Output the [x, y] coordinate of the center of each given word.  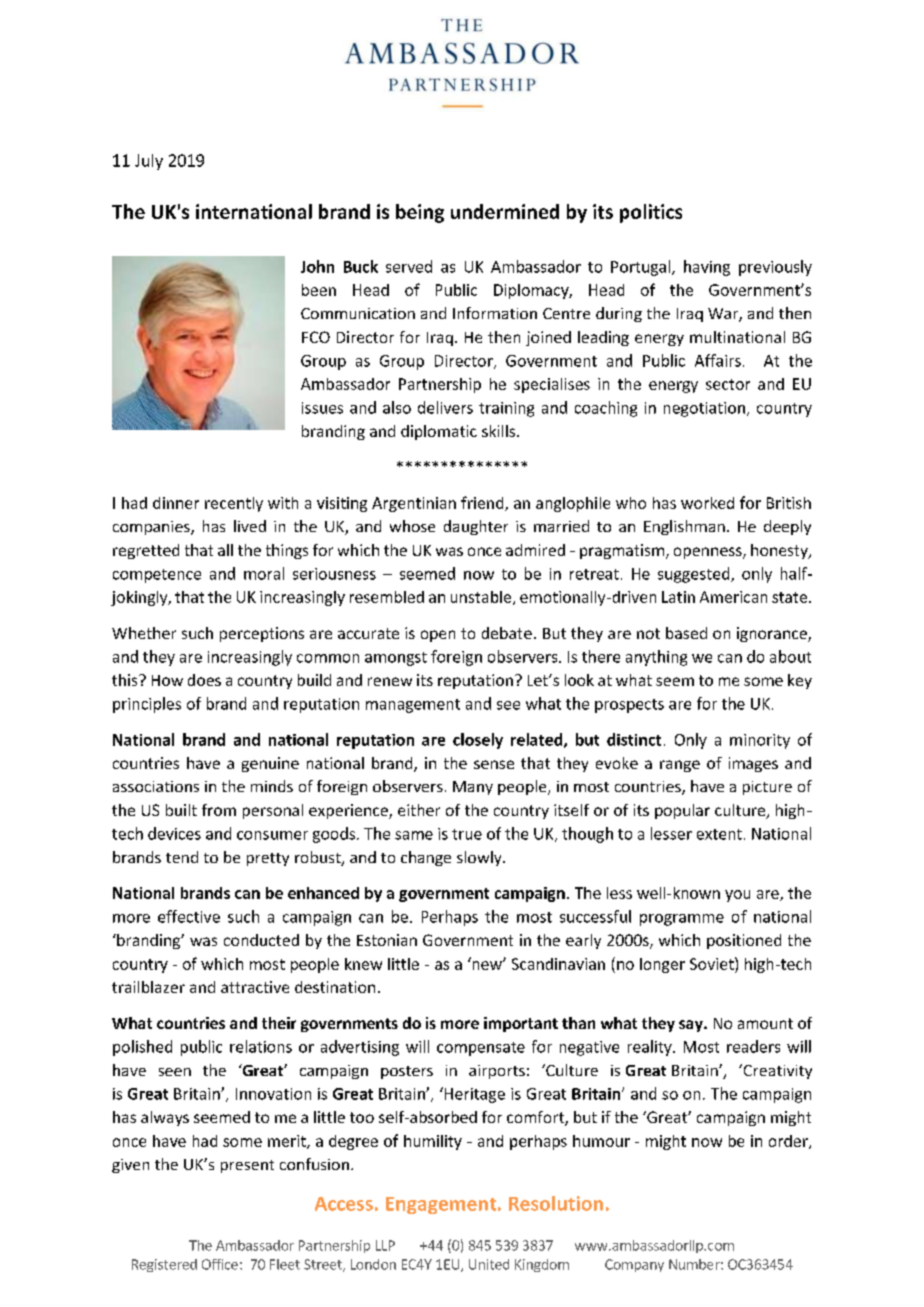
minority [760, 741]
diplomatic [439, 432]
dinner [176, 503]
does [204, 680]
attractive [255, 987]
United [489, 1264]
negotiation [704, 409]
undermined [505, 211]
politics [651, 213]
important [521, 1024]
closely [478, 741]
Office [220, 1264]
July [149, 162]
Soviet [713, 963]
